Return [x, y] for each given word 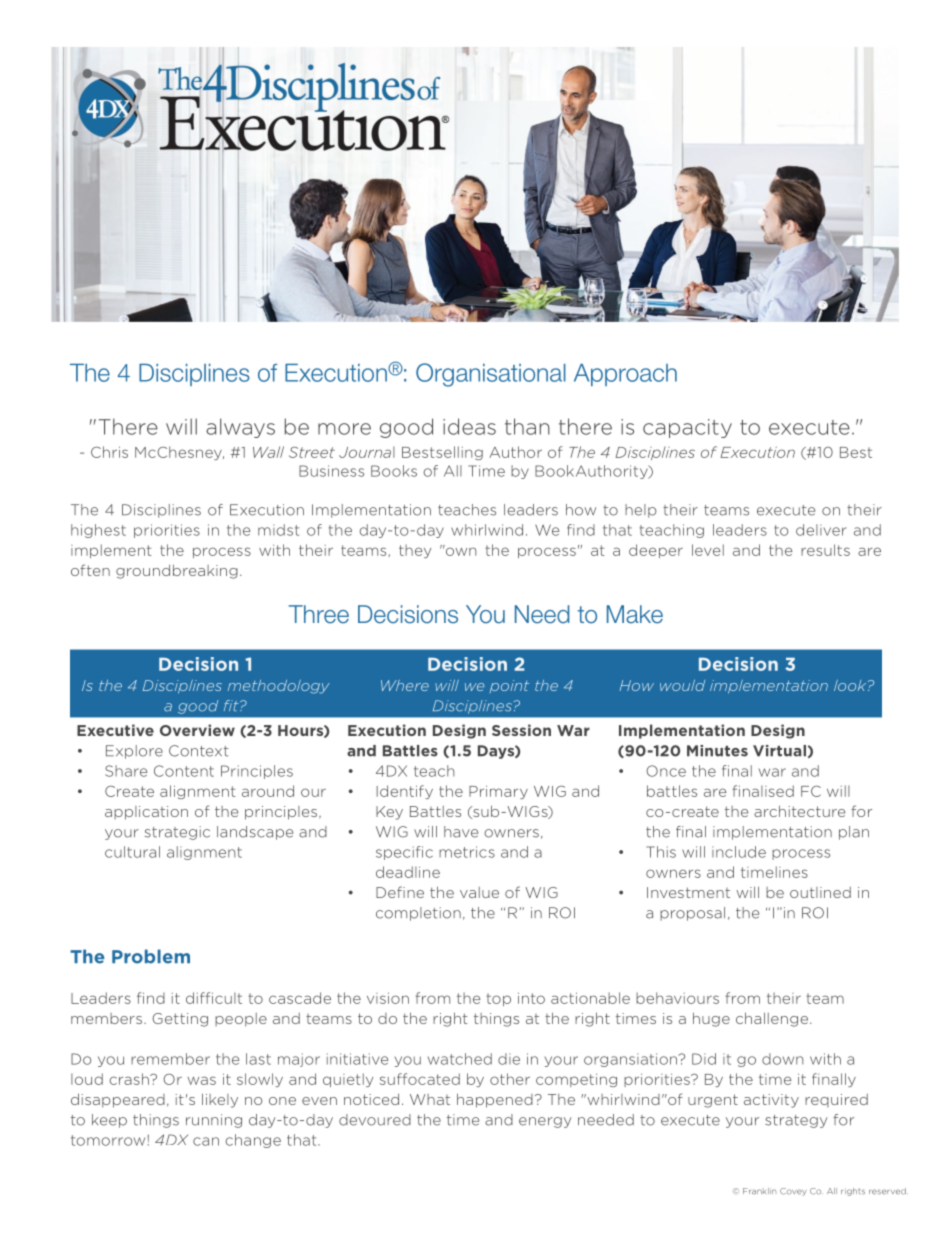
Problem [151, 956]
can [206, 1141]
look [851, 685]
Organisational [491, 375]
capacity [687, 428]
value [479, 892]
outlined [820, 892]
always [240, 428]
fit [232, 705]
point [509, 686]
